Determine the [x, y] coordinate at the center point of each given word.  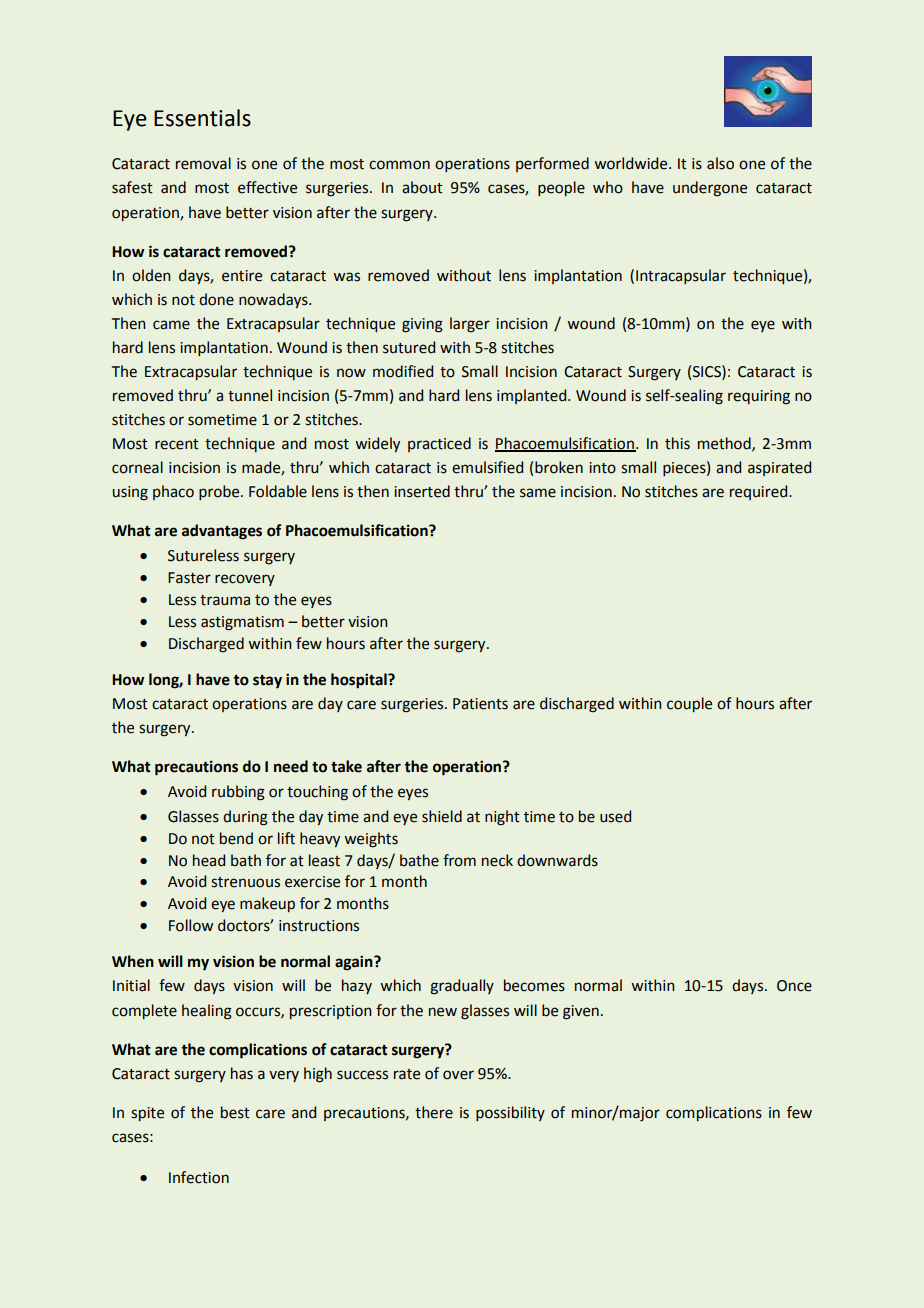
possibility [510, 1113]
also [720, 163]
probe [220, 492]
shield [442, 816]
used [615, 816]
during [245, 818]
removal [203, 163]
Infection [199, 1177]
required [760, 492]
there [434, 1112]
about [422, 187]
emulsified [487, 467]
